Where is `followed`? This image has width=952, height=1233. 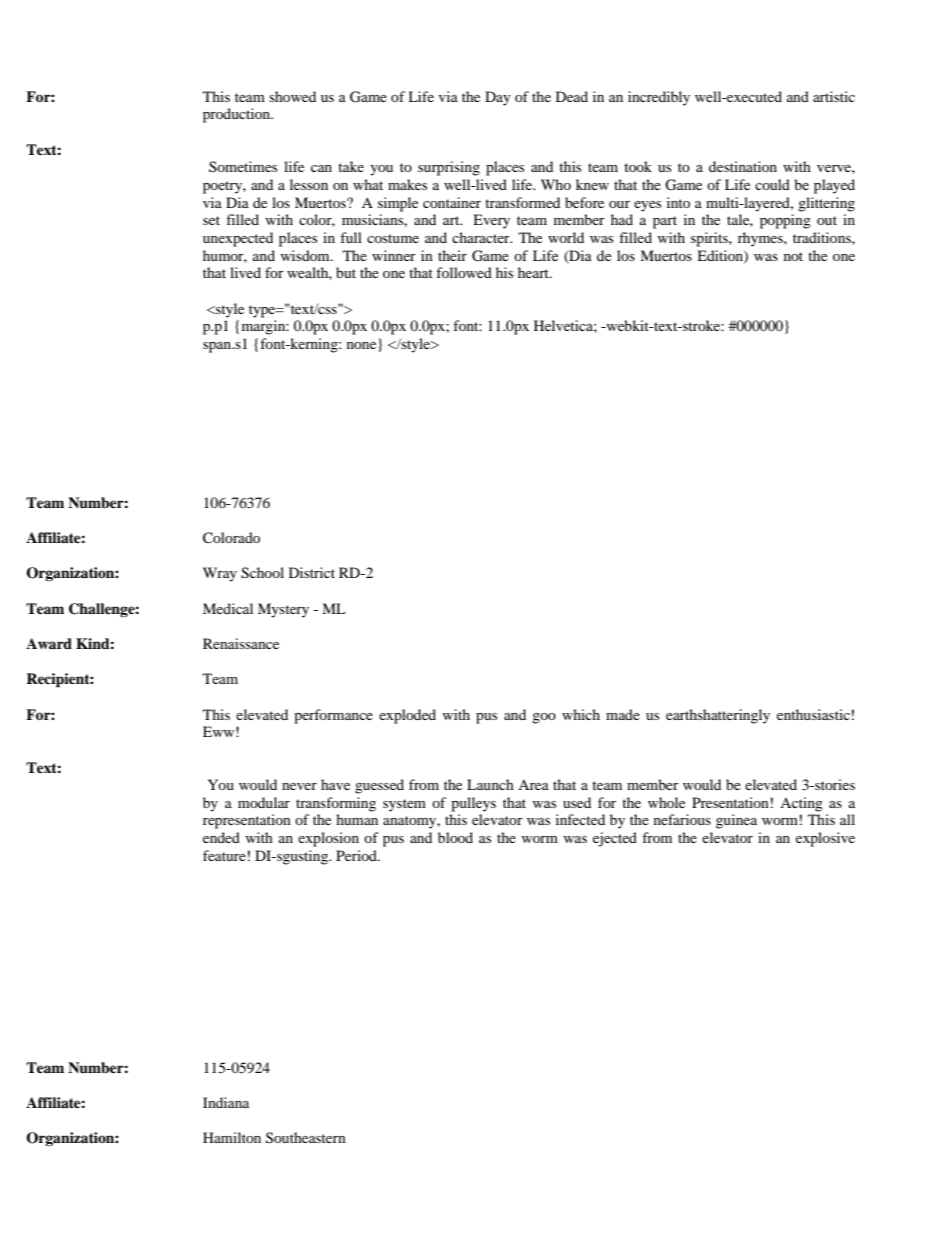
followed is located at coordinates (464, 272).
